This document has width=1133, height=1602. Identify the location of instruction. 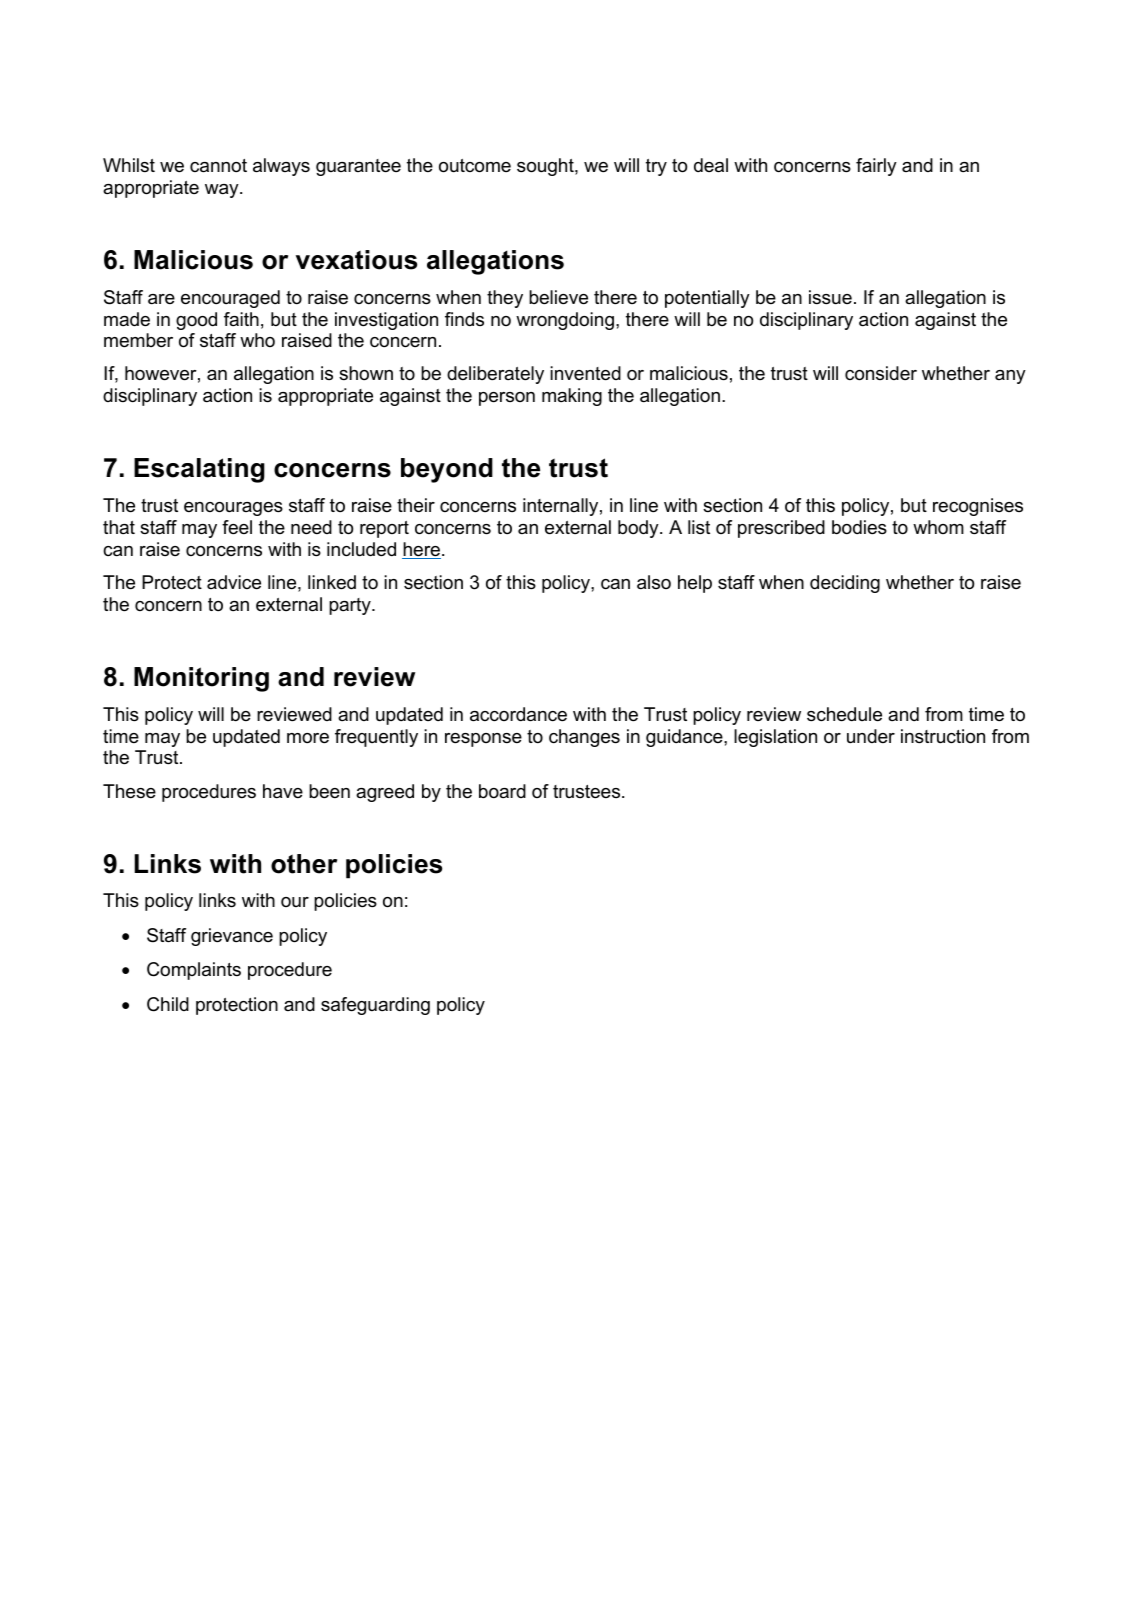
(943, 736).
